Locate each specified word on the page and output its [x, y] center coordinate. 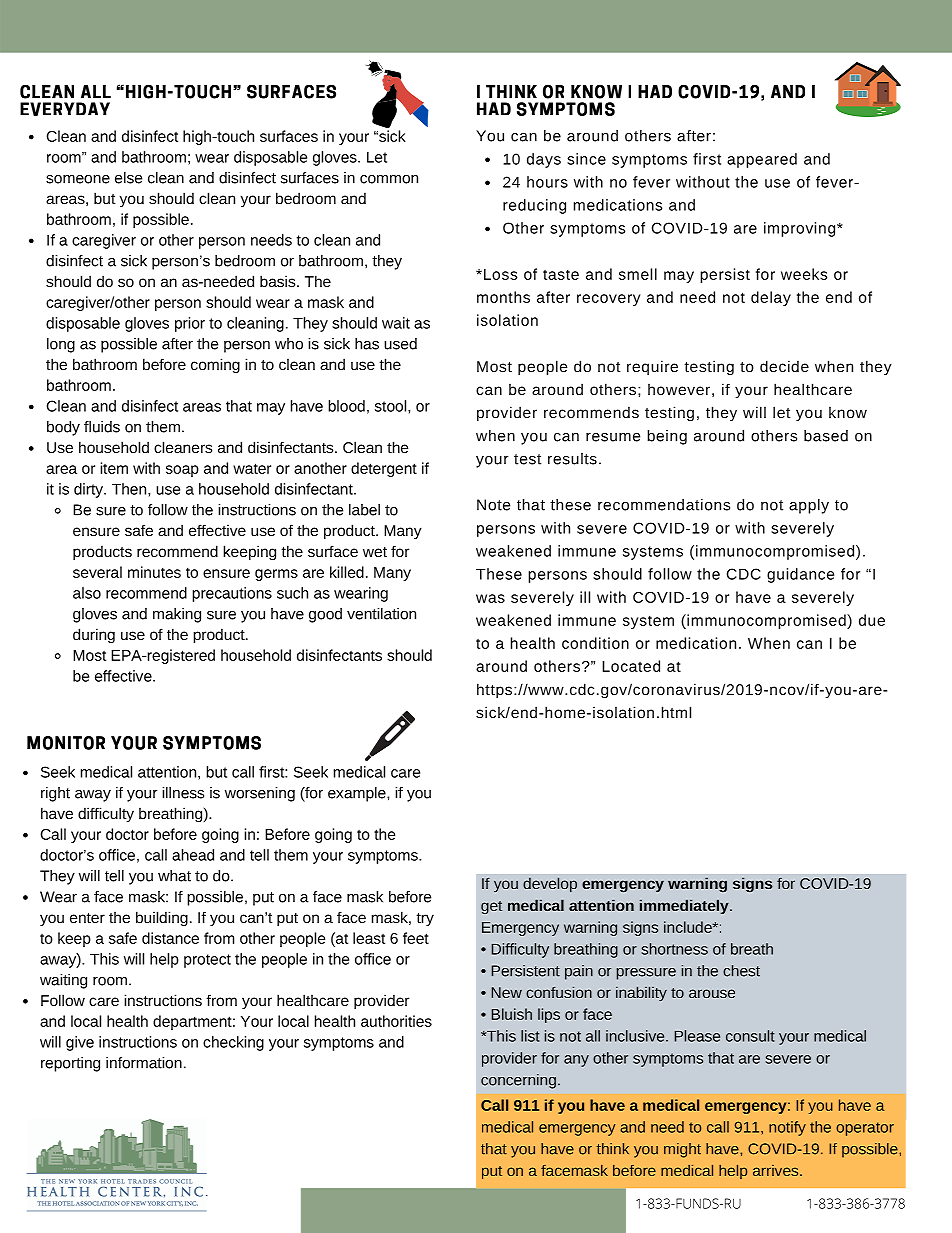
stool [392, 406]
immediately [685, 906]
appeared [762, 160]
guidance [800, 575]
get [491, 907]
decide [784, 366]
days [544, 160]
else [128, 178]
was [490, 598]
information [144, 1063]
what [174, 876]
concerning [518, 1081]
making [177, 615]
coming [215, 365]
